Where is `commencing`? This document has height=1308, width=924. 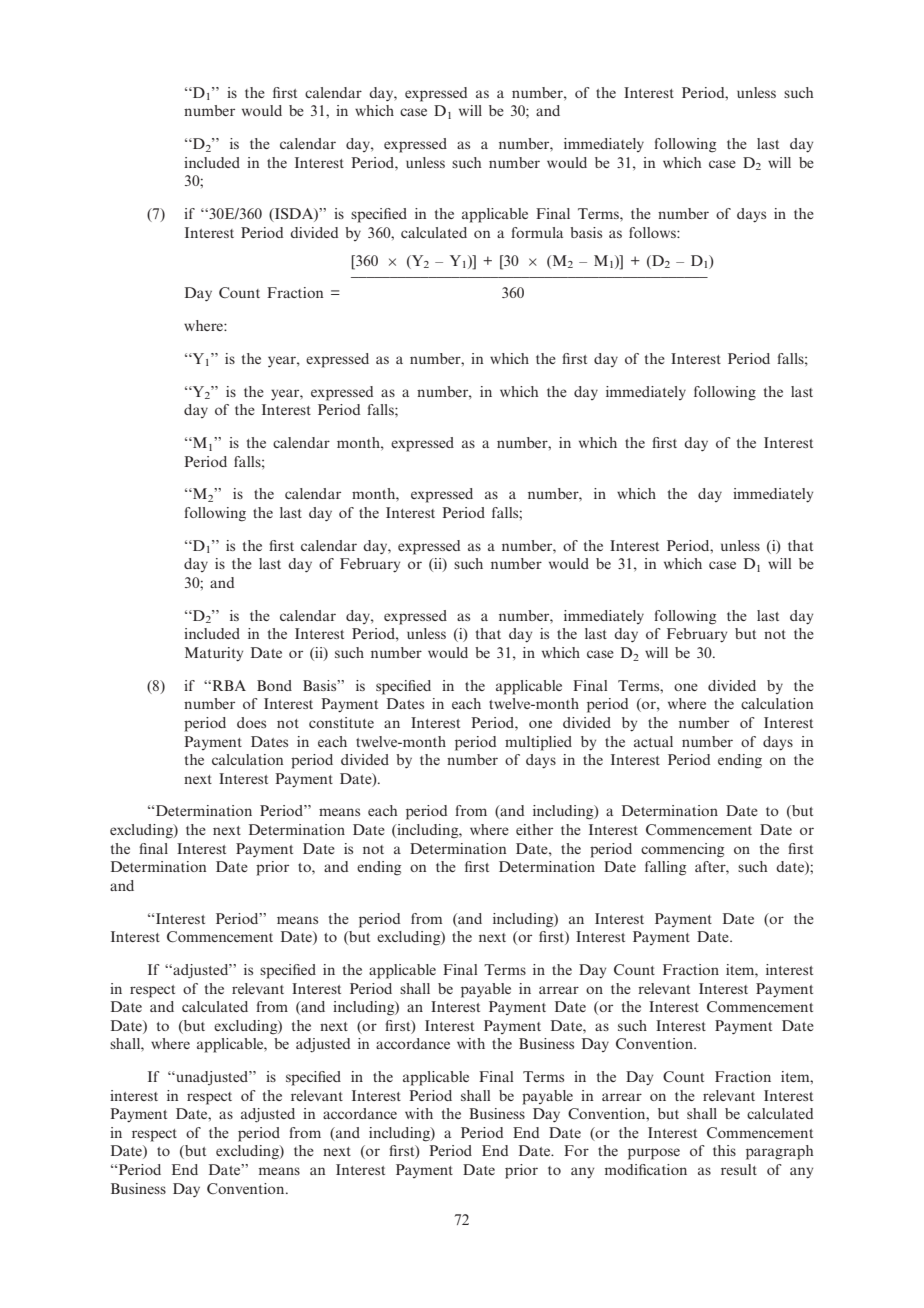
commencing is located at coordinates (682, 850).
